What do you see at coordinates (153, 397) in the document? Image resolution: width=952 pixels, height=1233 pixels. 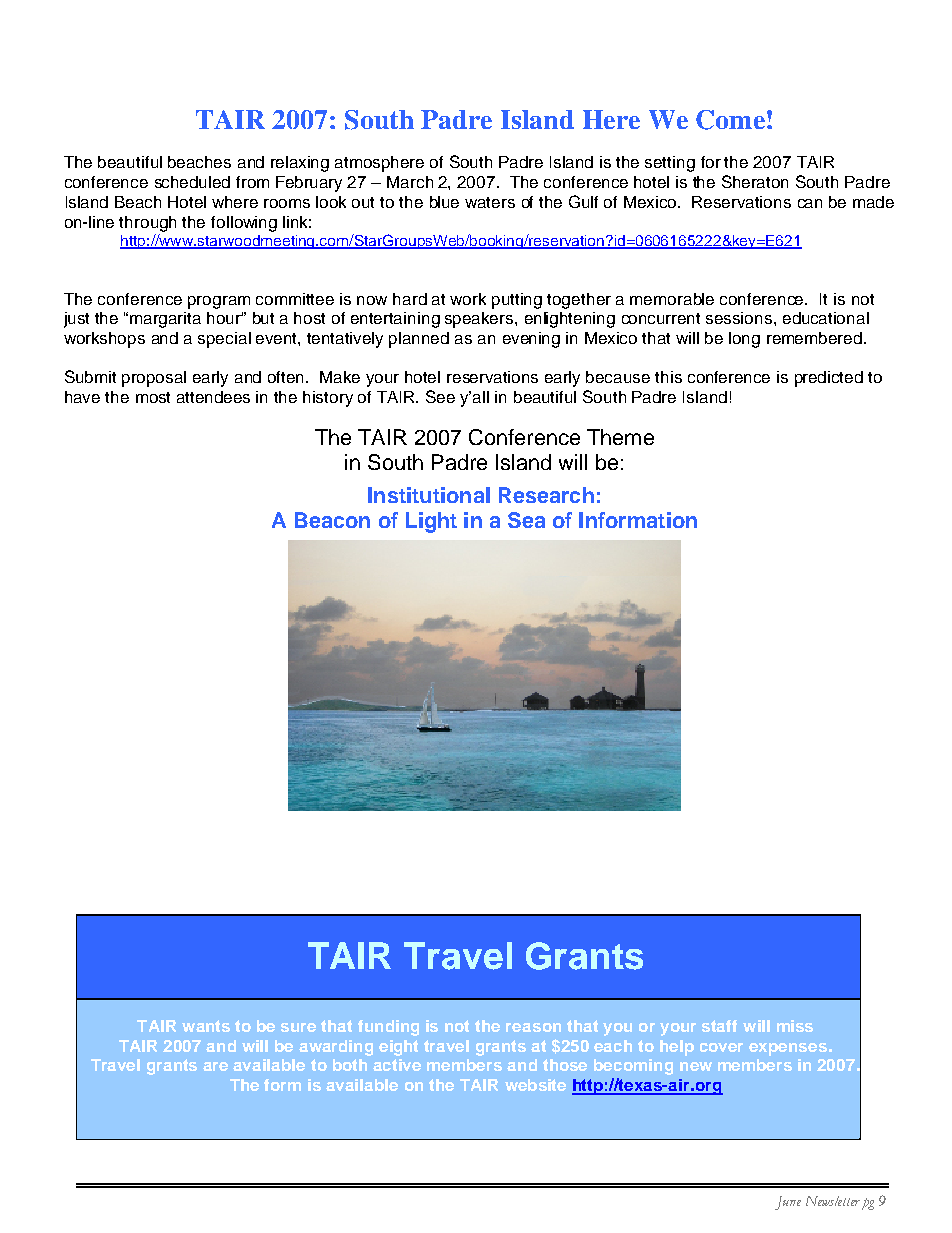 I see `most` at bounding box center [153, 397].
